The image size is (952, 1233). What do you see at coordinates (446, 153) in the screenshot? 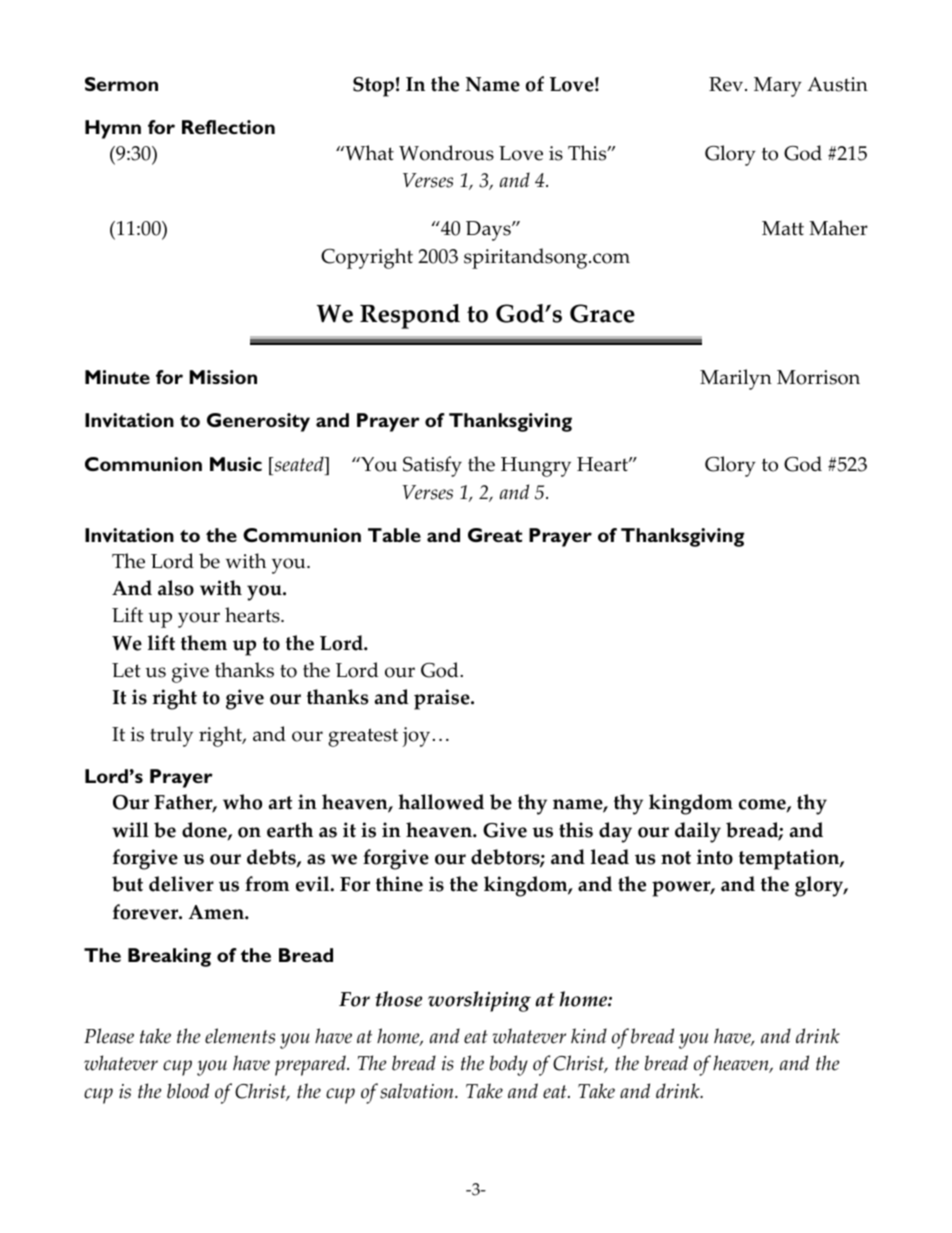
I see `Wondrous` at bounding box center [446, 153].
